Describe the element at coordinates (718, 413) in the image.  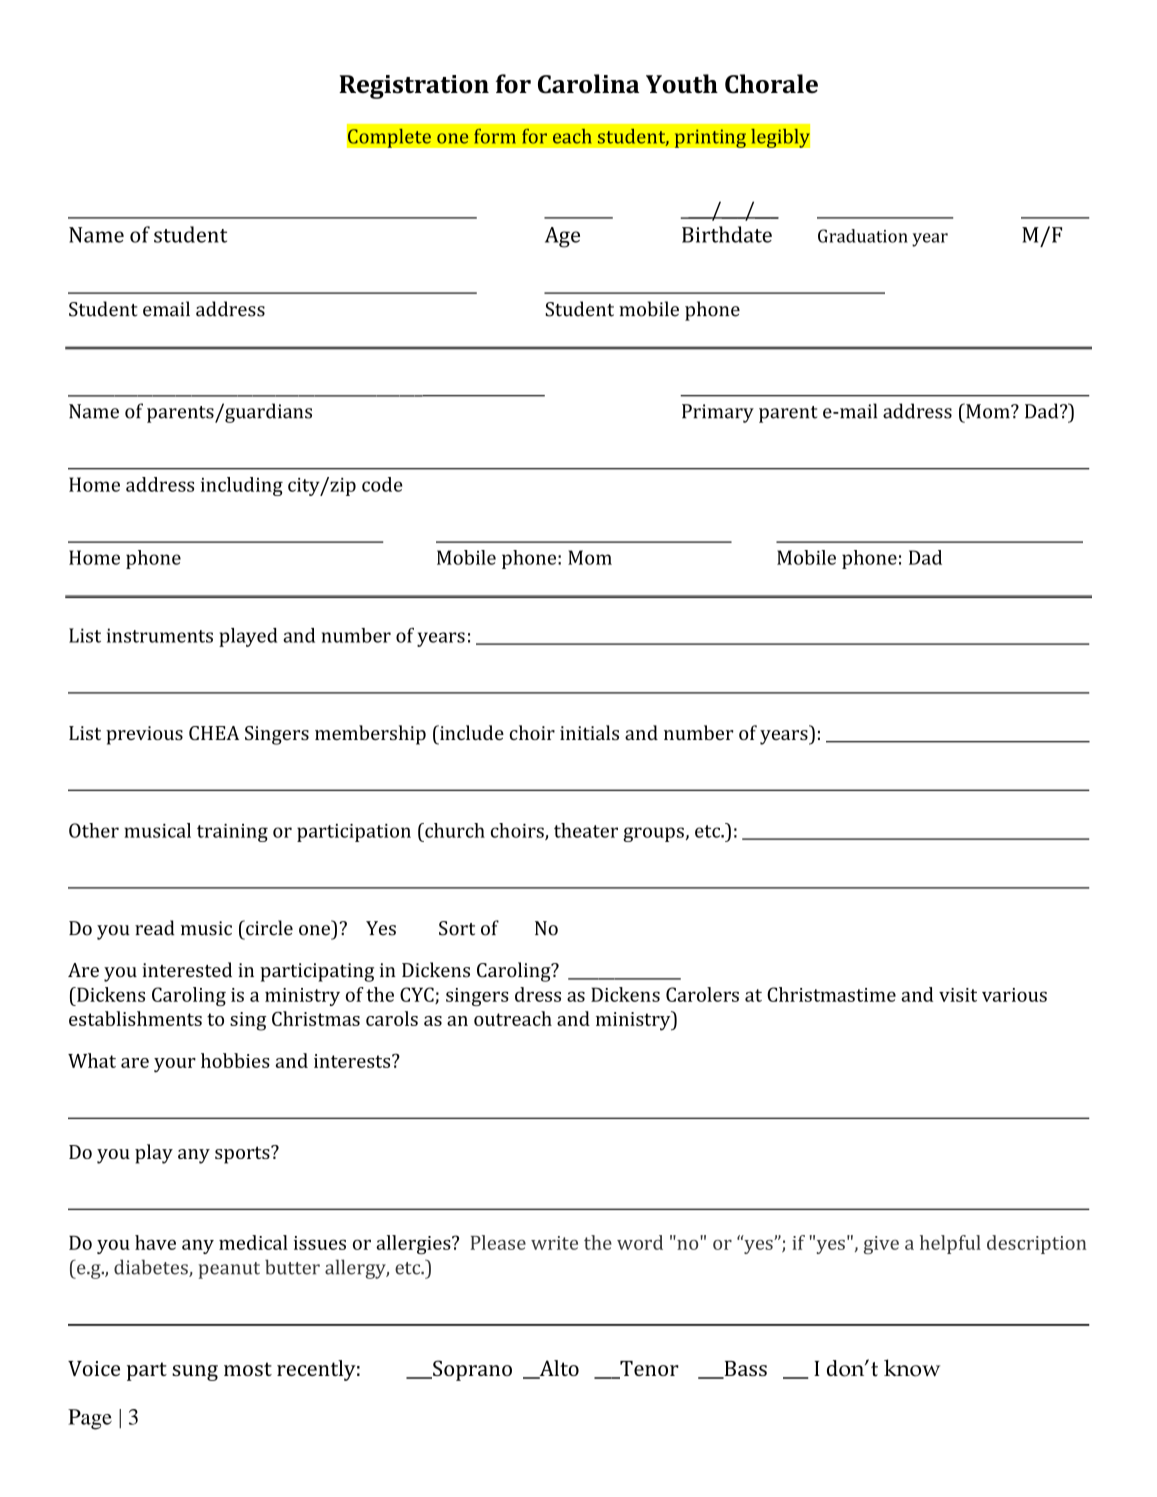
I see `Primary` at that location.
